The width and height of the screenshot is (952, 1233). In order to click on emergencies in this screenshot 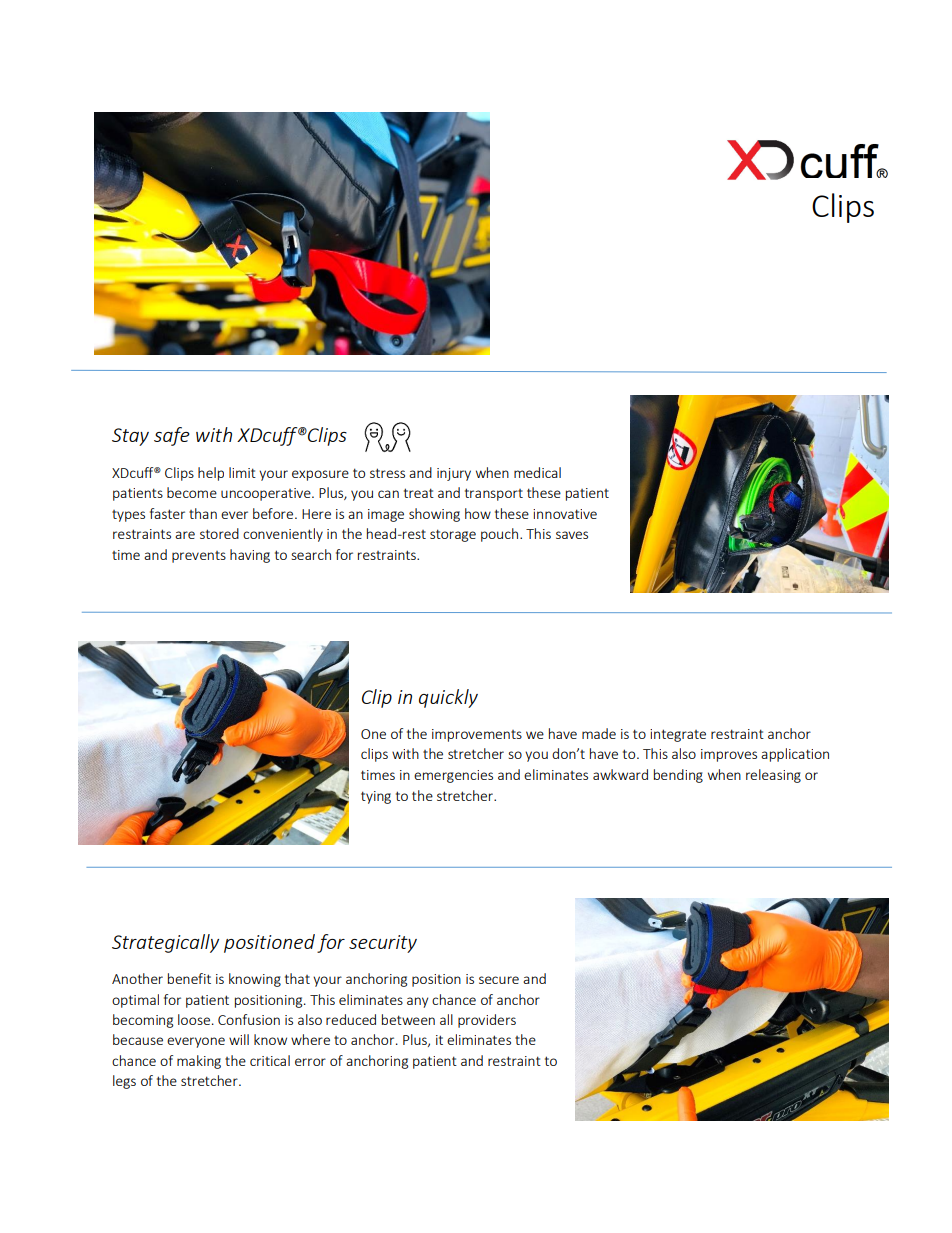, I will do `click(453, 776)`.
